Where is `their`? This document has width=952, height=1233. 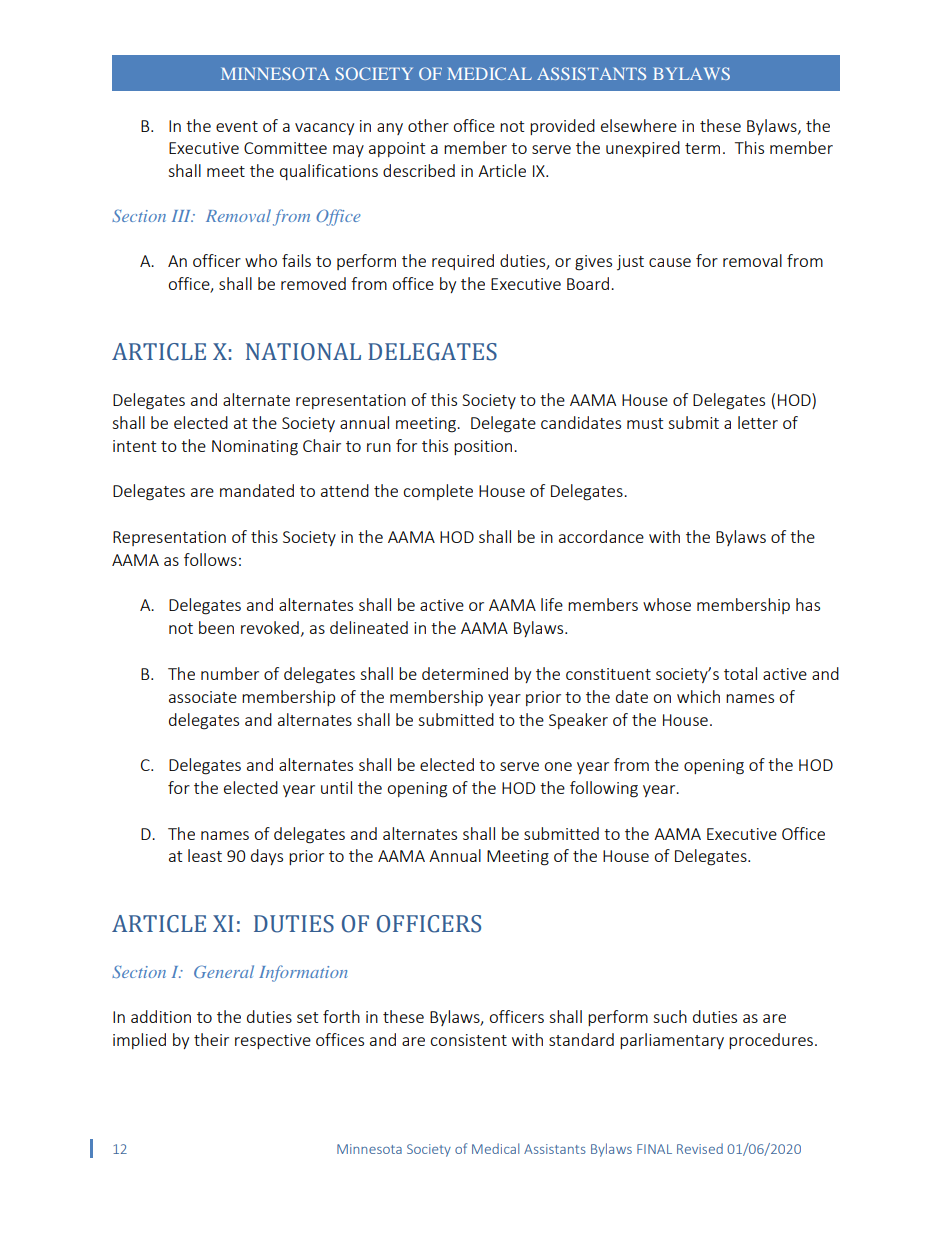 their is located at coordinates (211, 1039).
